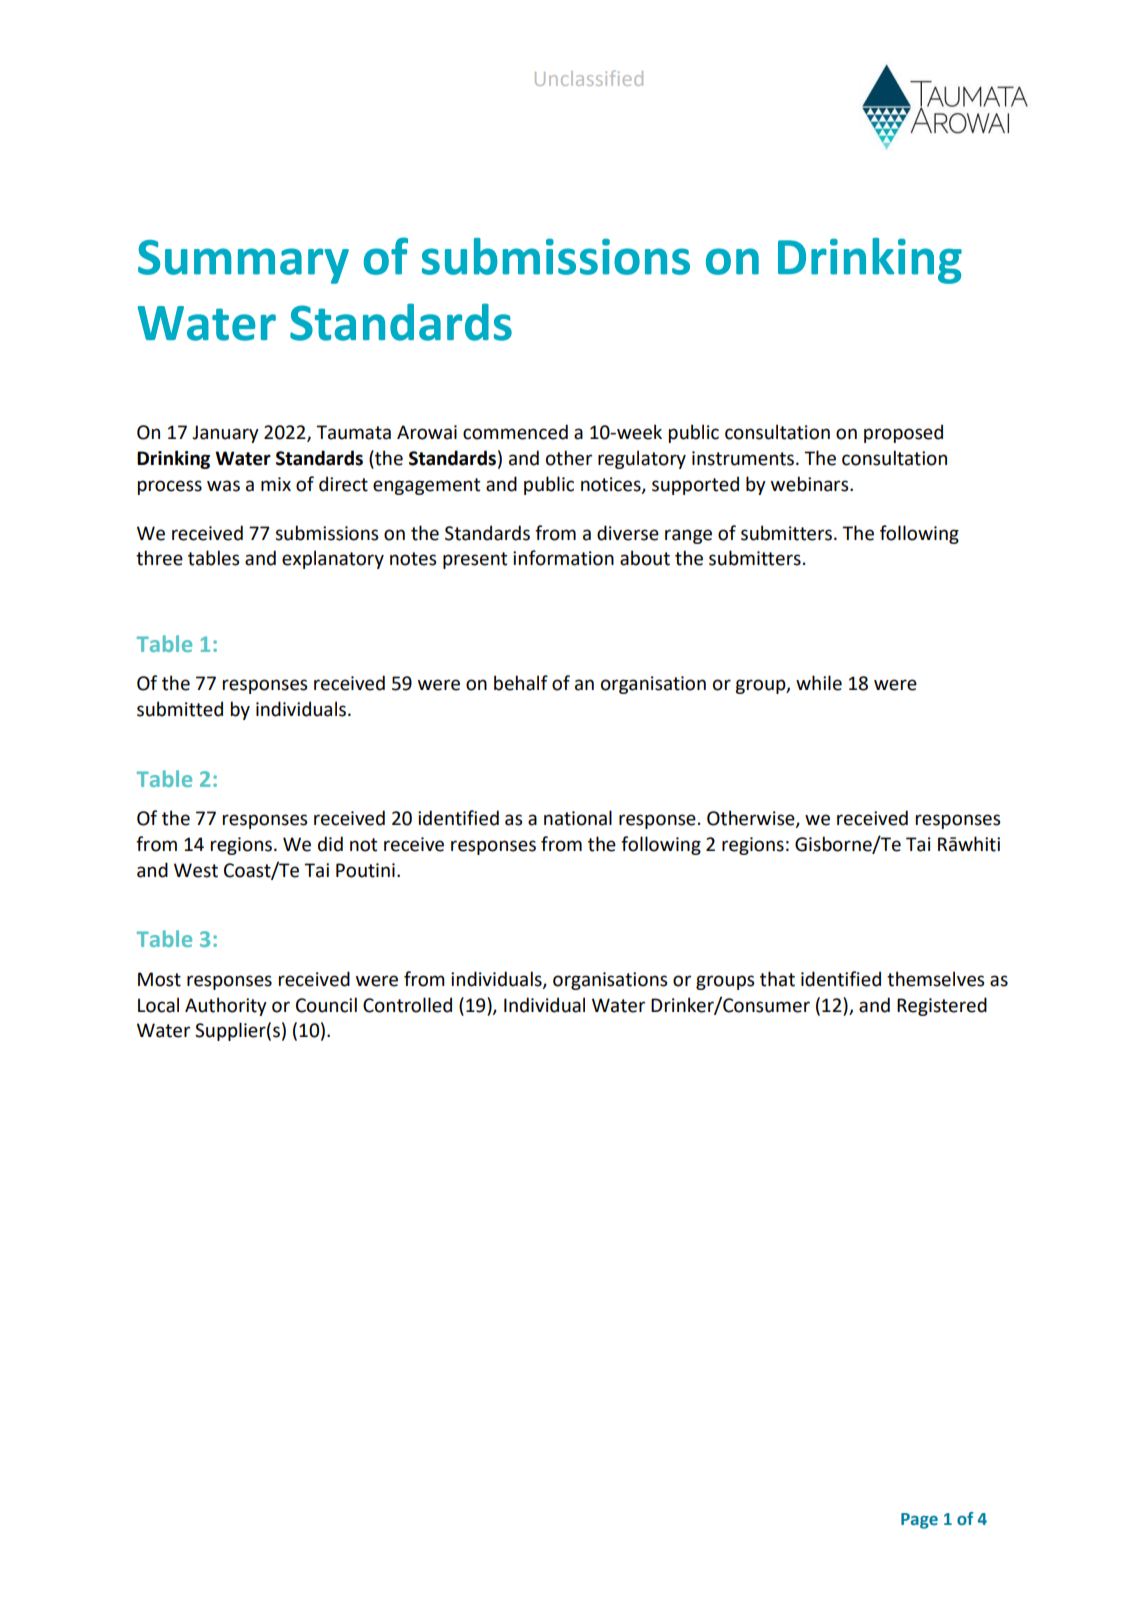  What do you see at coordinates (330, 844) in the screenshot?
I see `did` at bounding box center [330, 844].
